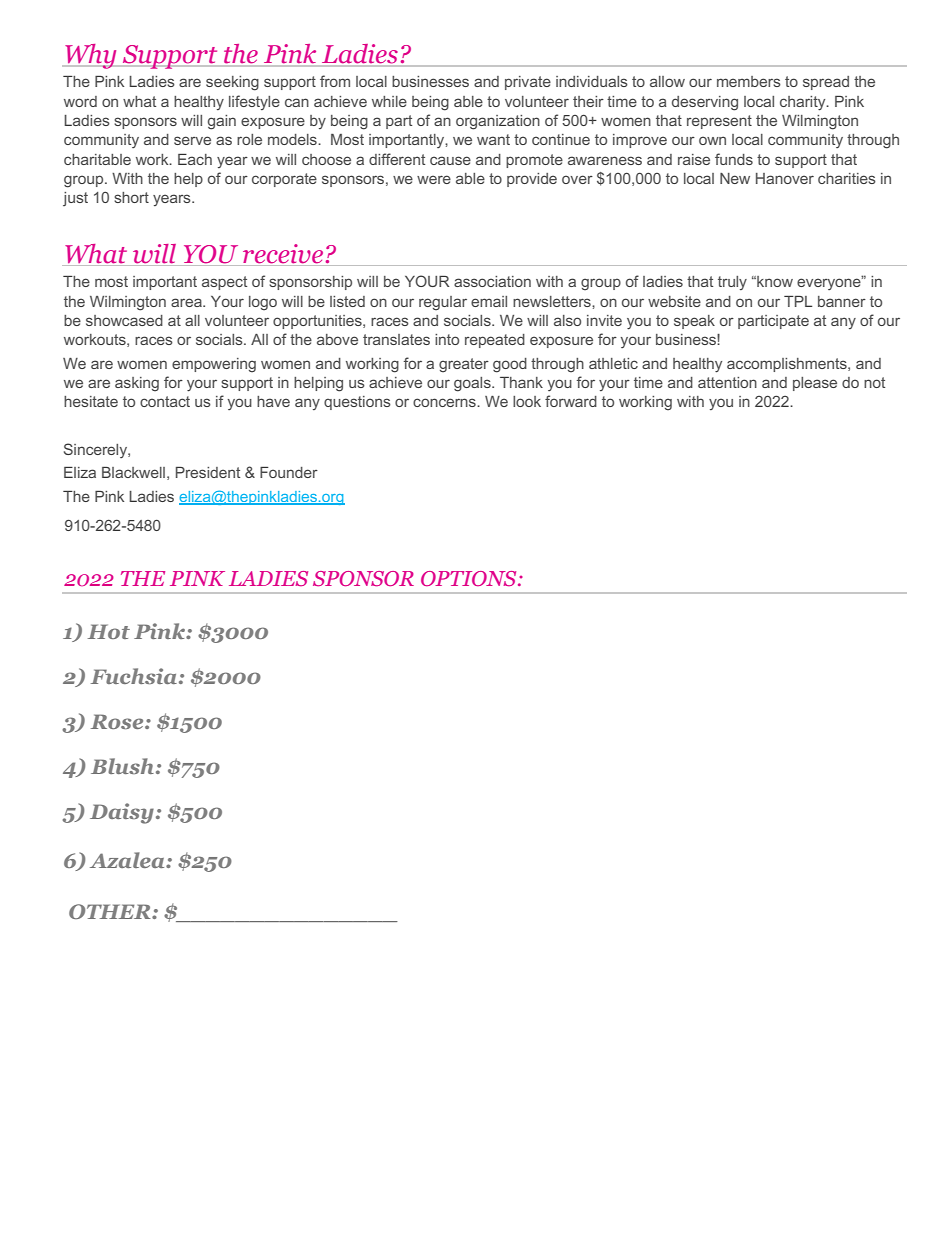 This screenshot has height=1233, width=952. I want to click on aspect, so click(224, 283).
